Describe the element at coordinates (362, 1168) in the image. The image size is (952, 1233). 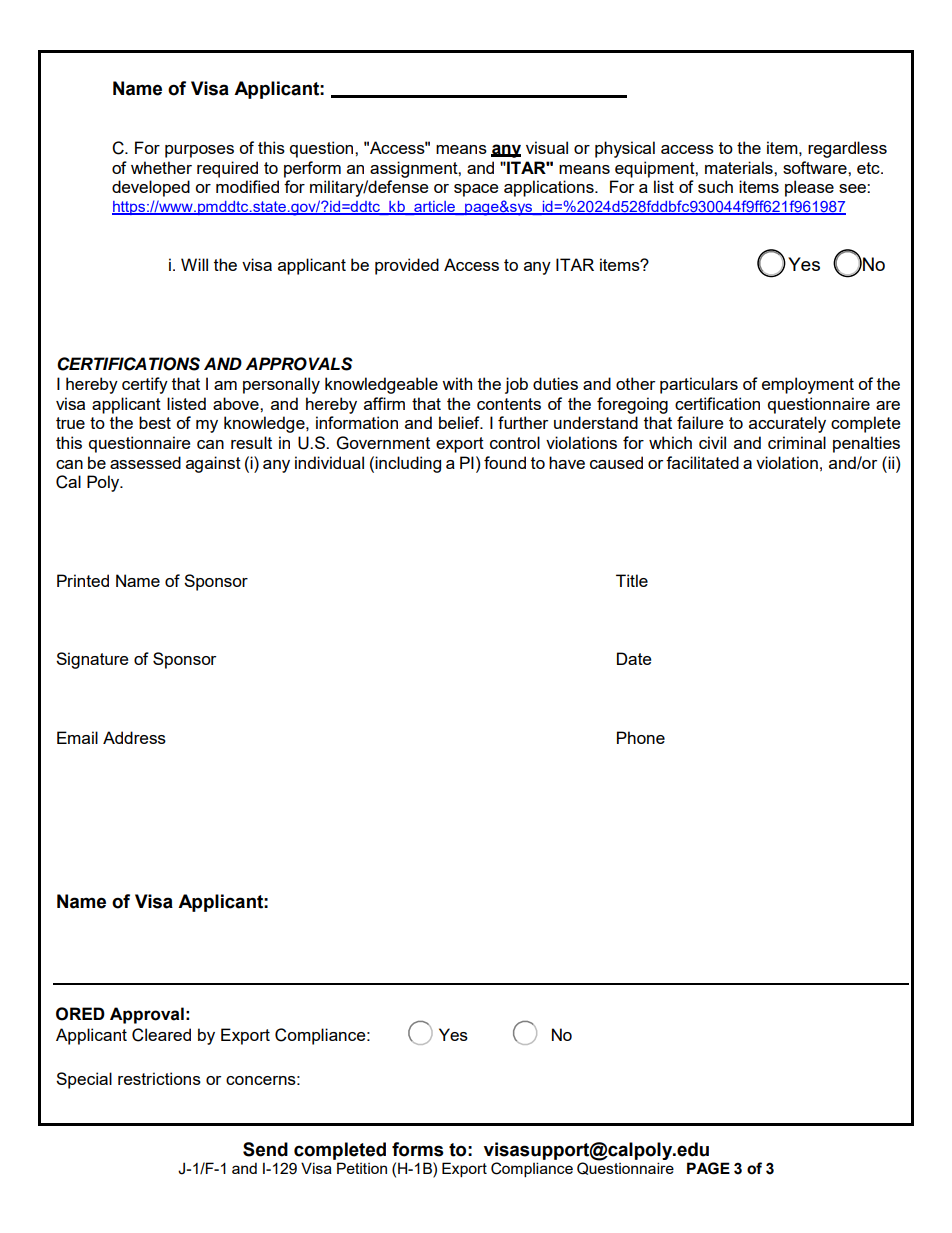
I see `Petition` at that location.
